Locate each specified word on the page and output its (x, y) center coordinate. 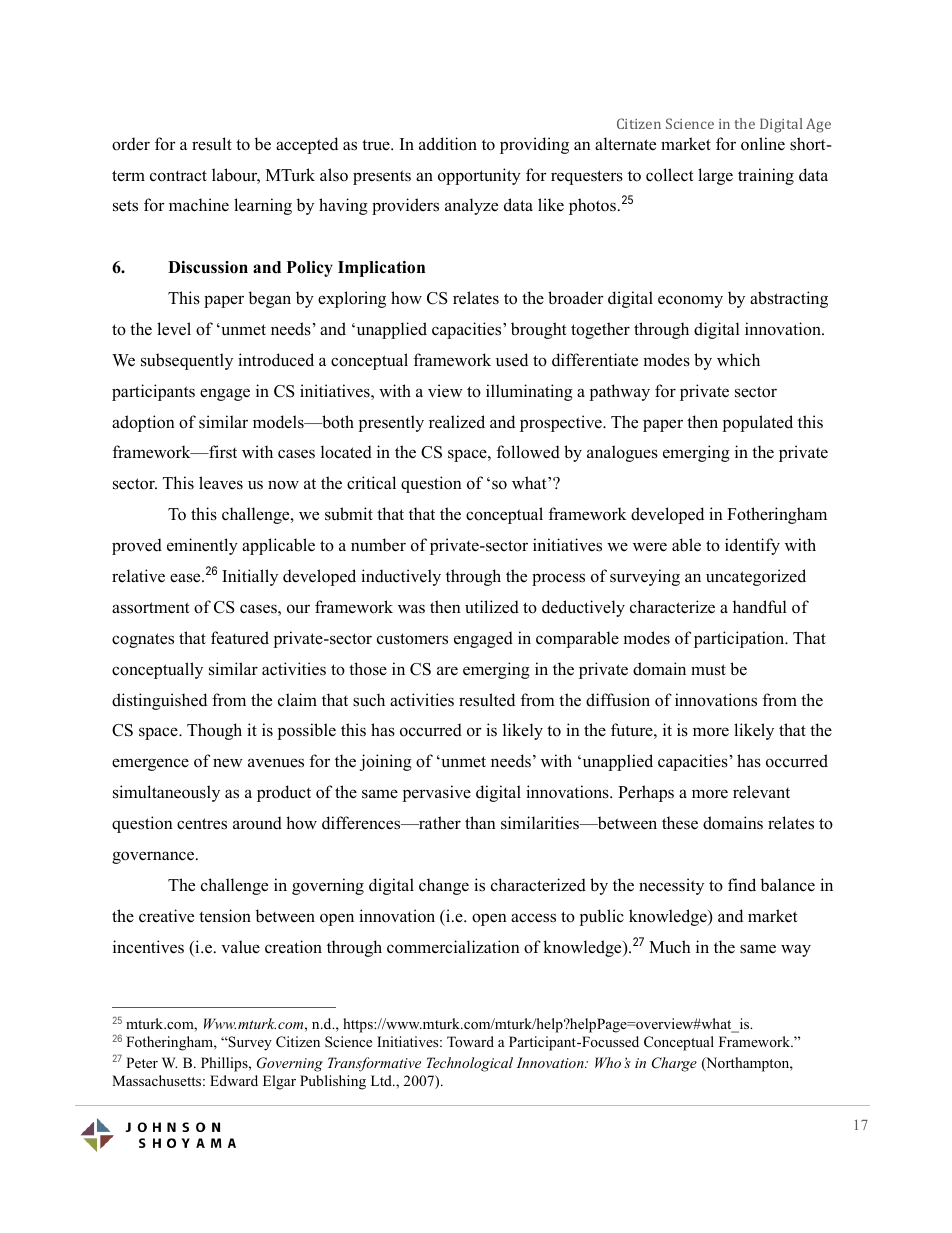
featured (240, 638)
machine (199, 205)
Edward (234, 1080)
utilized (492, 607)
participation (740, 639)
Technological (470, 1064)
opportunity (479, 176)
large (715, 176)
